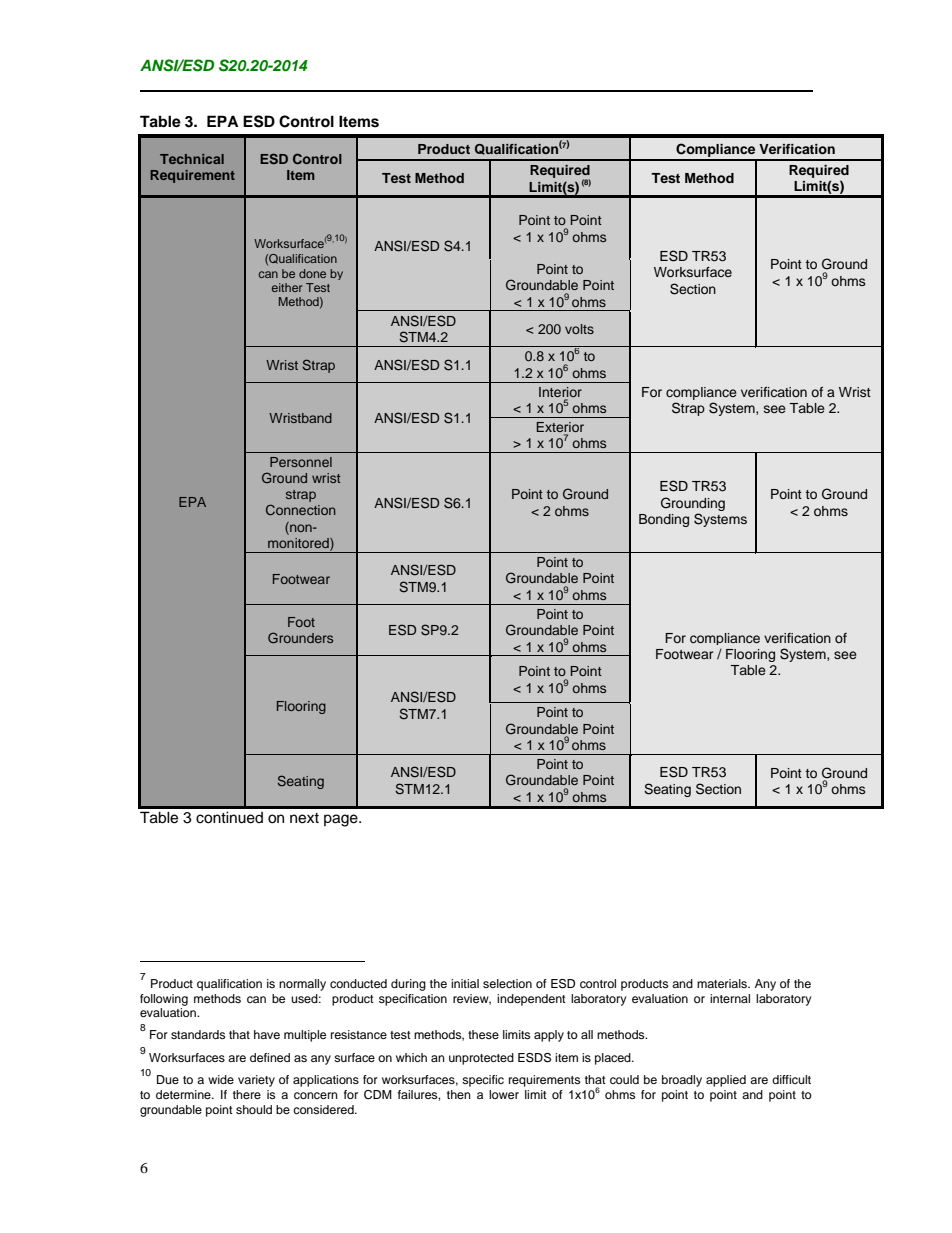  I want to click on volts, so click(579, 329).
